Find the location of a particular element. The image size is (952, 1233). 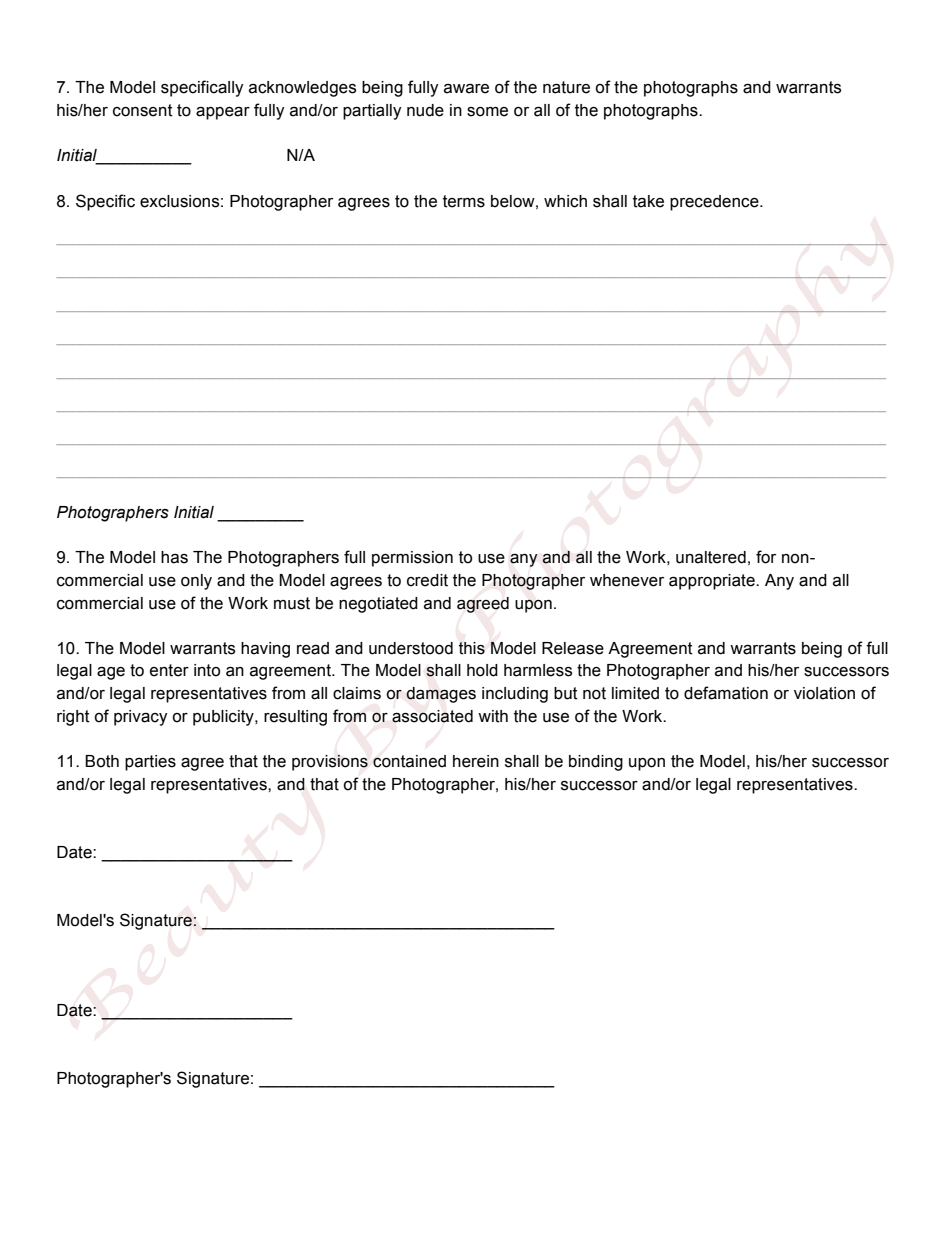

has is located at coordinates (174, 557).
